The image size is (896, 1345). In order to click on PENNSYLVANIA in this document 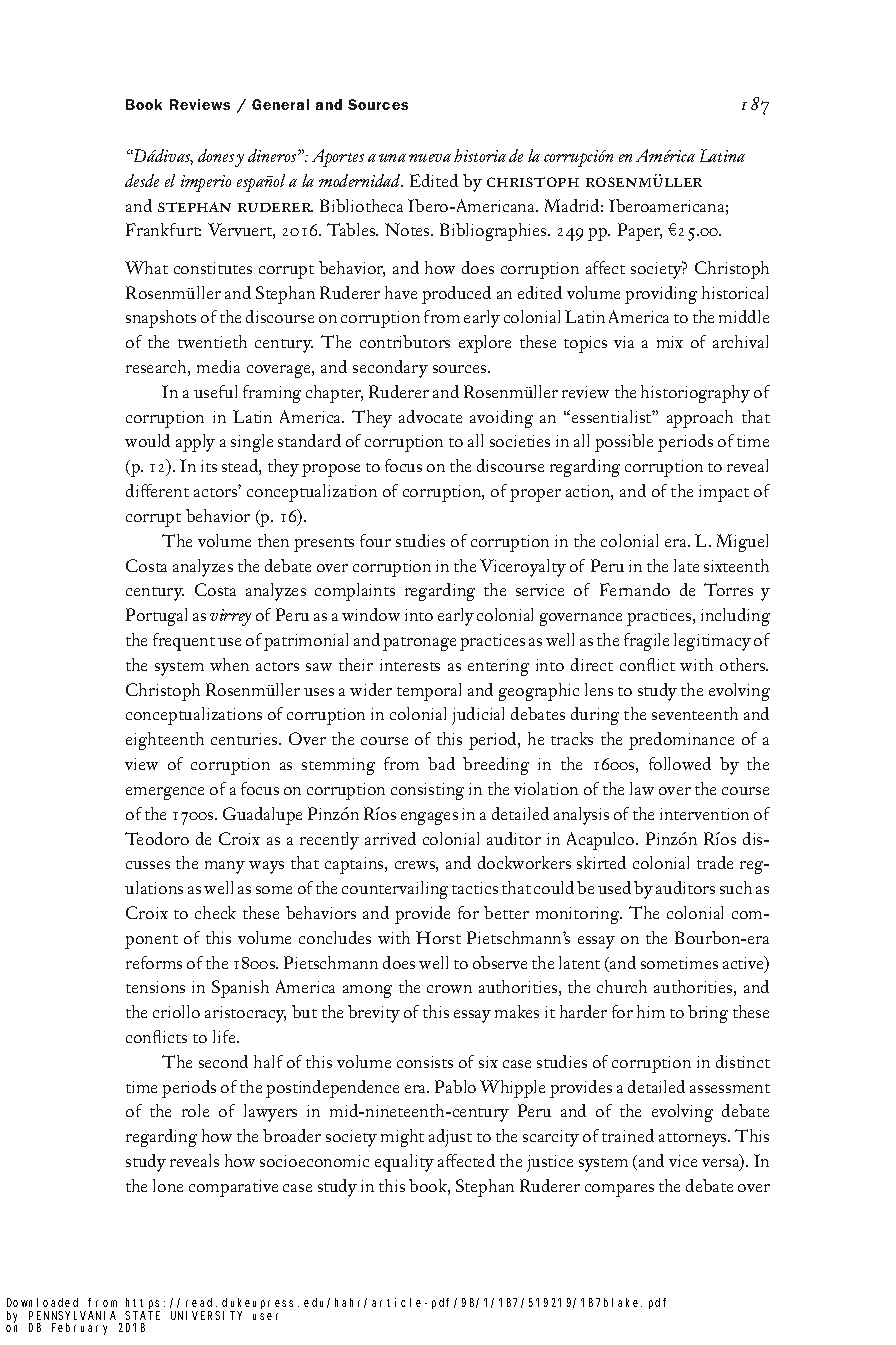, I will do `click(72, 1315)`.
